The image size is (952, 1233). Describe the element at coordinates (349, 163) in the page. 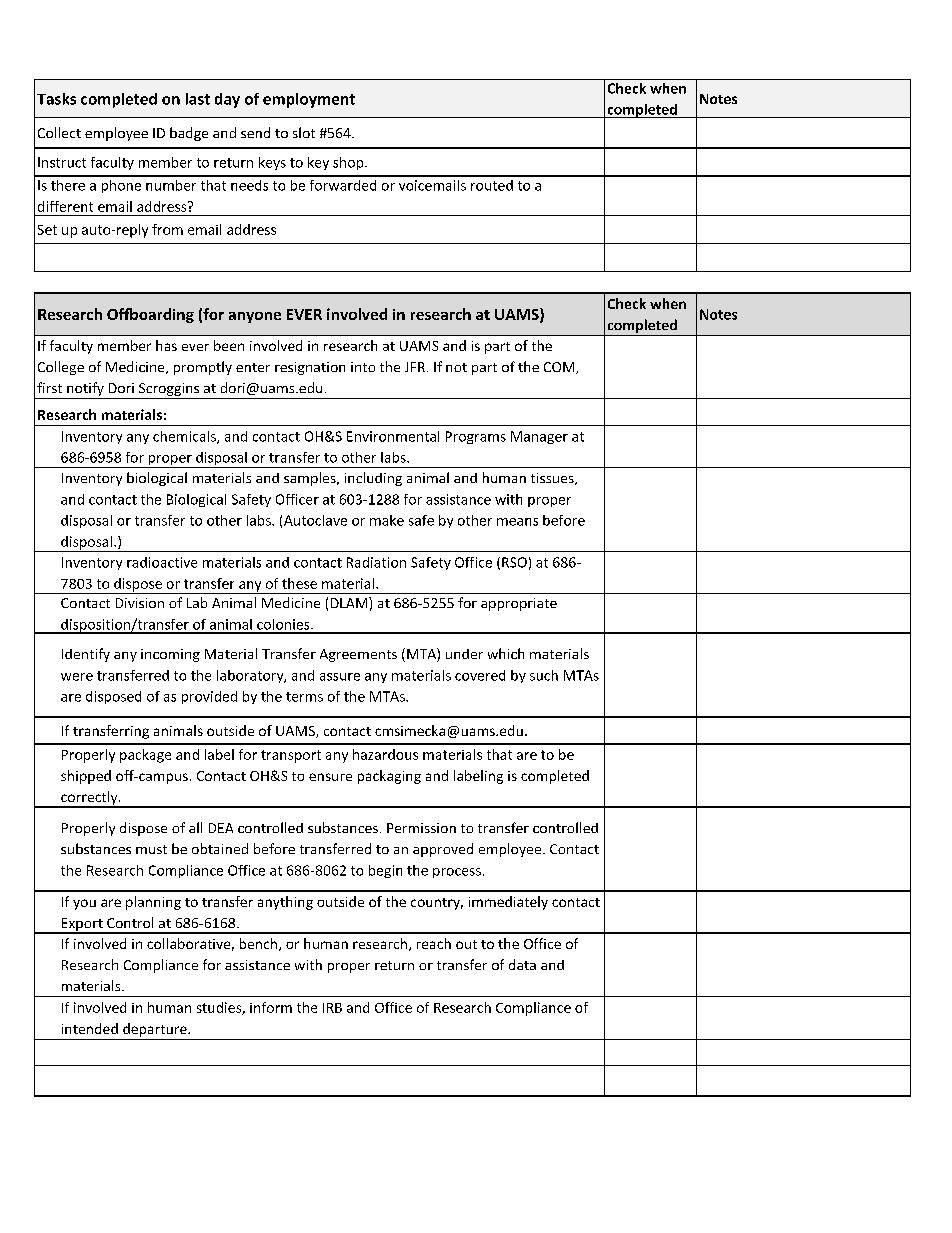

I see `shop` at that location.
